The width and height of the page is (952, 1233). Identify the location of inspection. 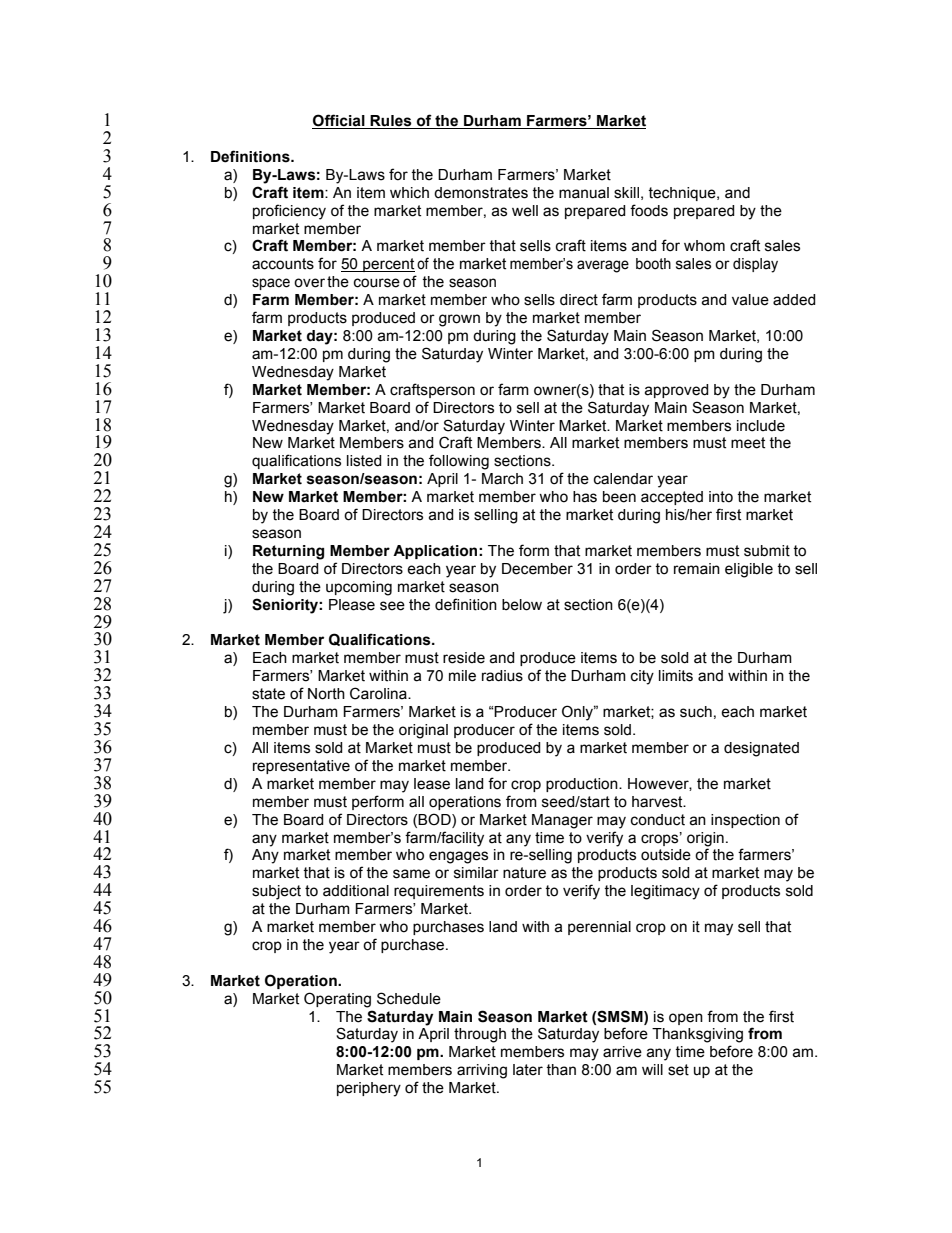
(745, 821).
